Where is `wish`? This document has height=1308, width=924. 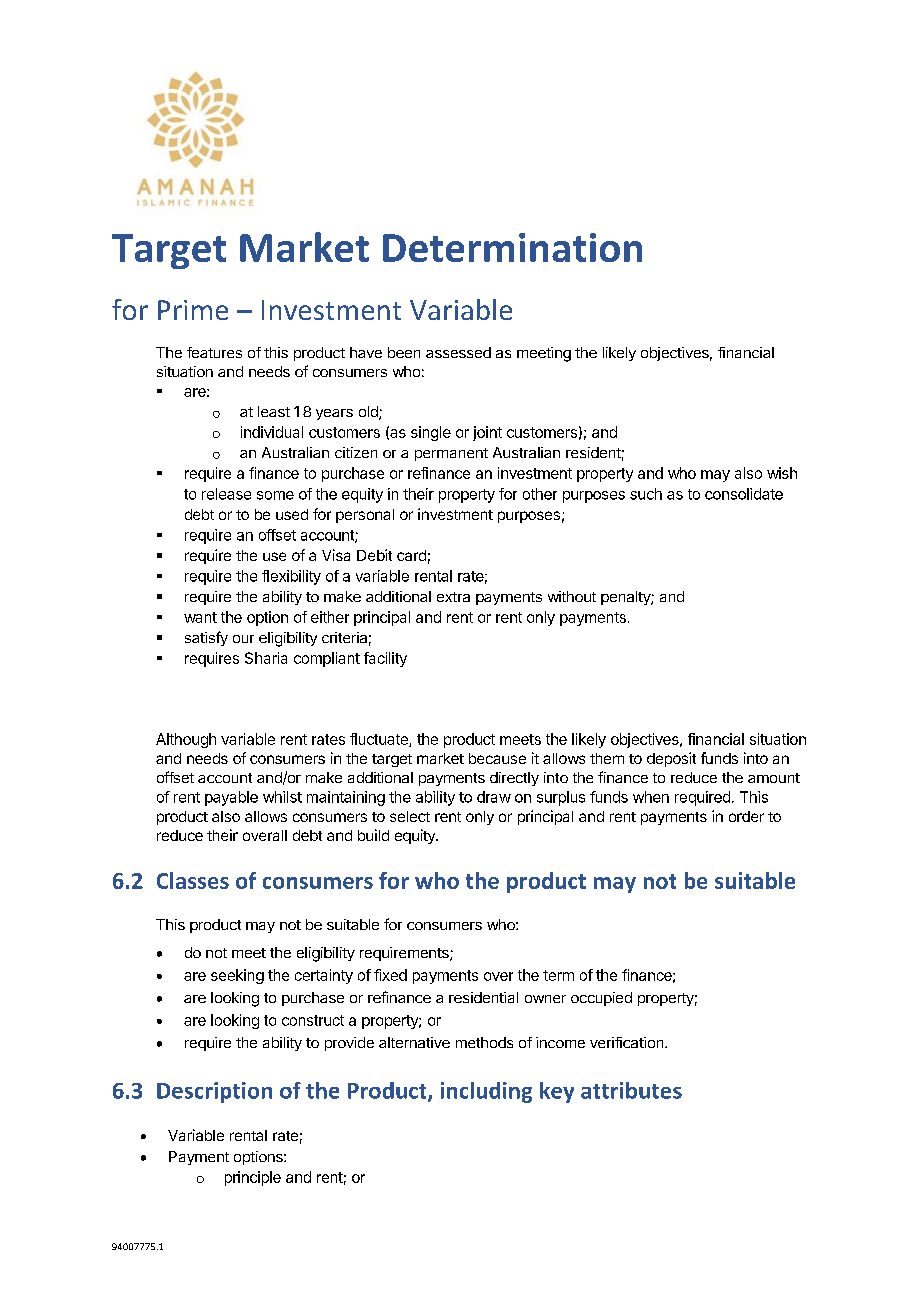
wish is located at coordinates (782, 473).
